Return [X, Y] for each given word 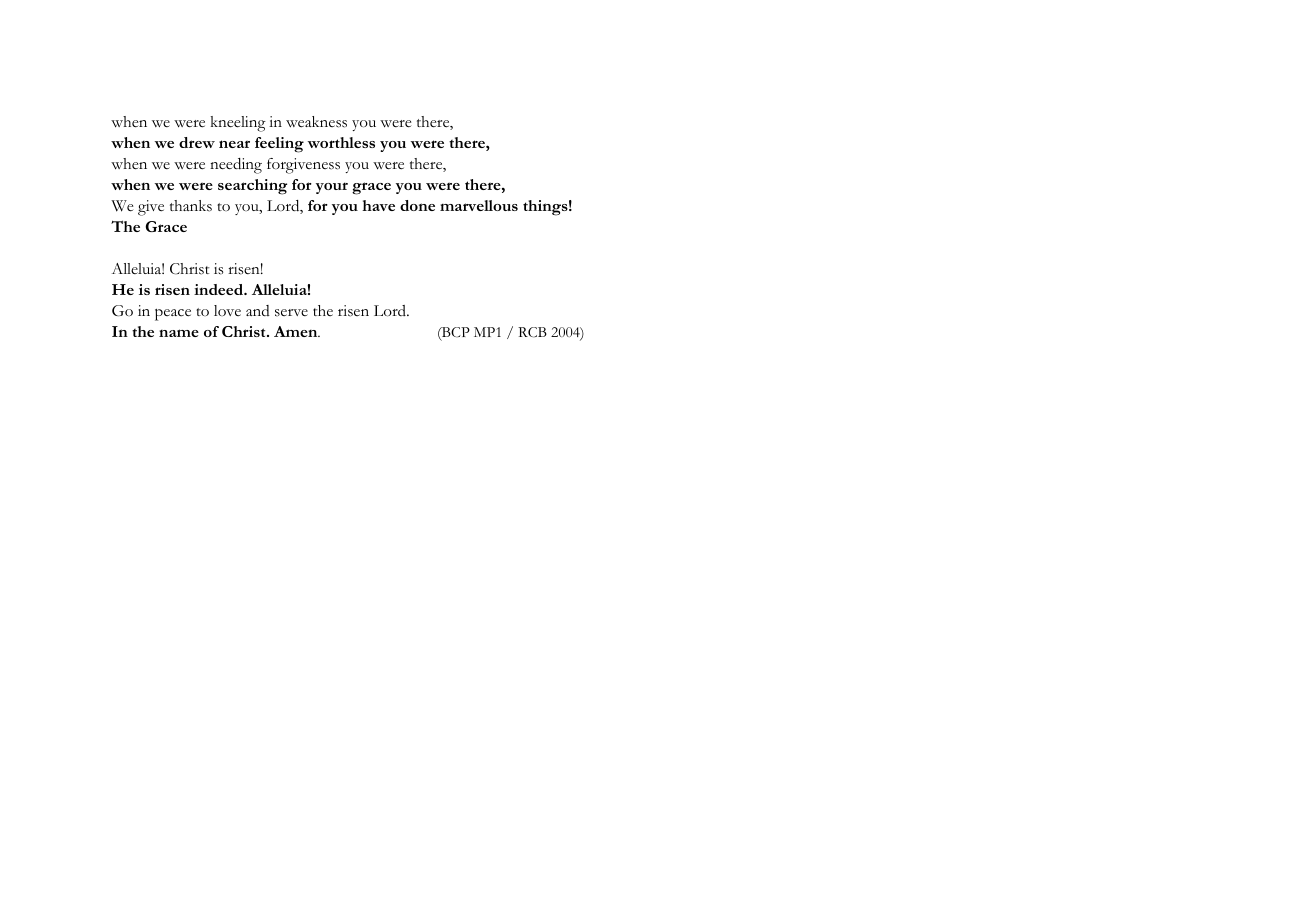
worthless [341, 142]
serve [291, 313]
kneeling [238, 124]
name [179, 333]
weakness [316, 122]
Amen [297, 331]
